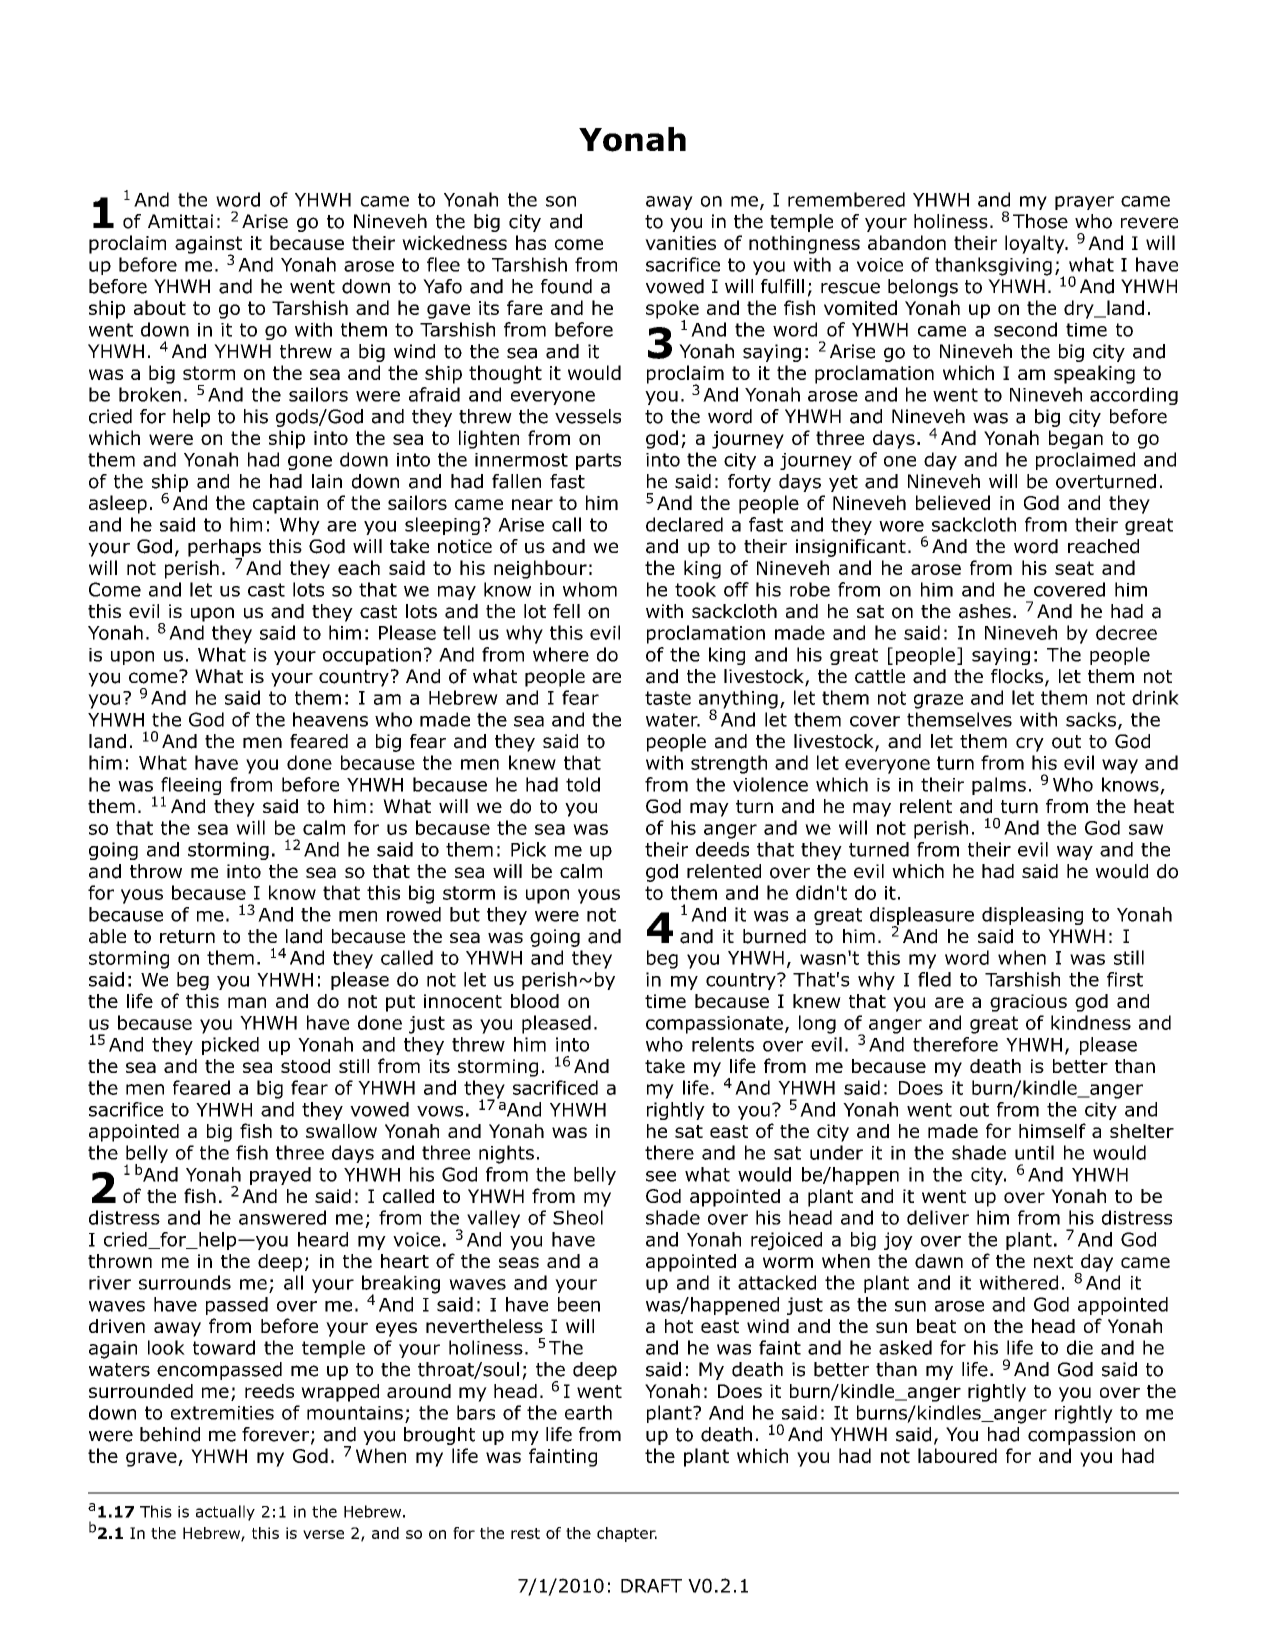  Describe the element at coordinates (1036, 244) in the screenshot. I see `loyalty` at that location.
